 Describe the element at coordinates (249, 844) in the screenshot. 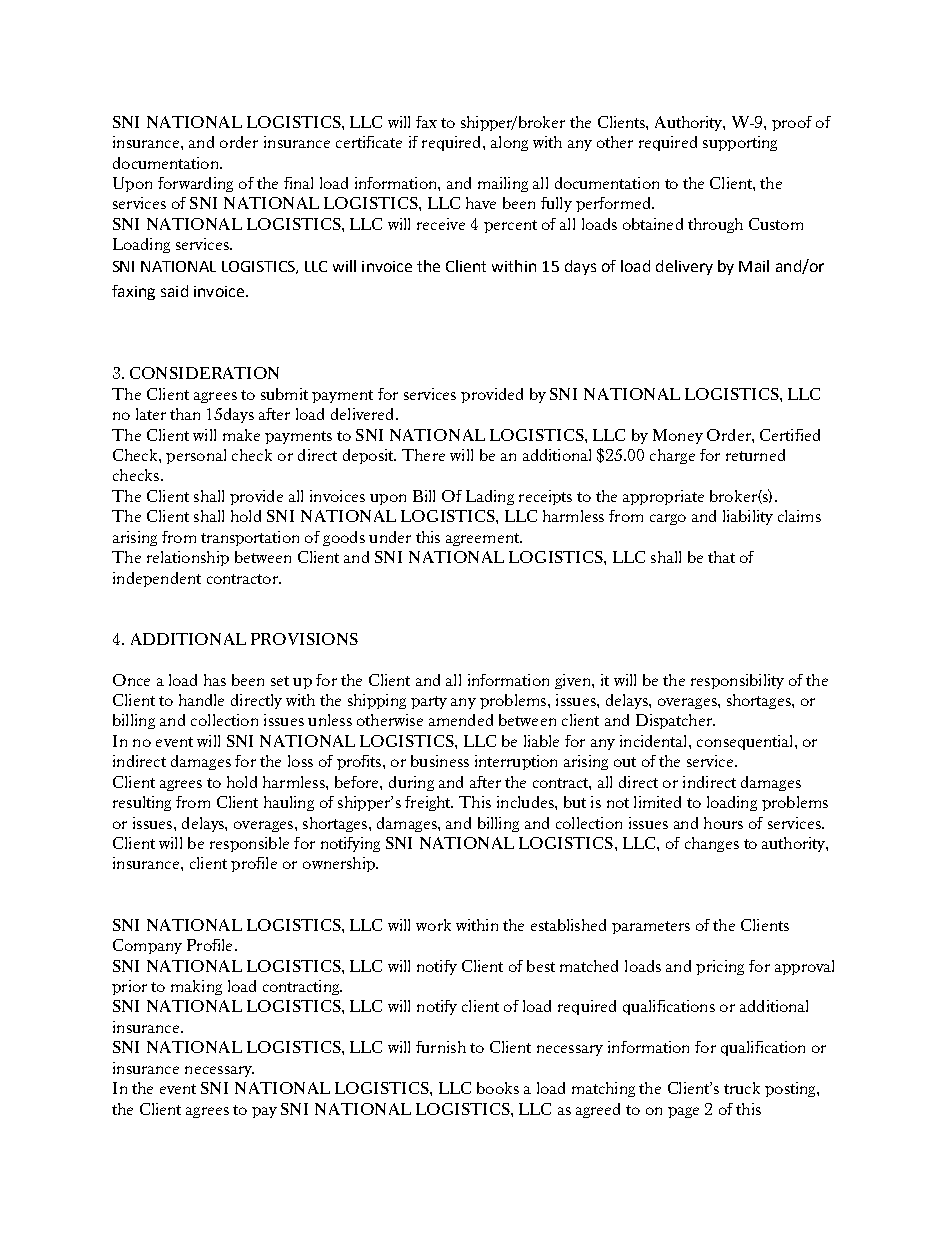

I see `responsible` at that location.
